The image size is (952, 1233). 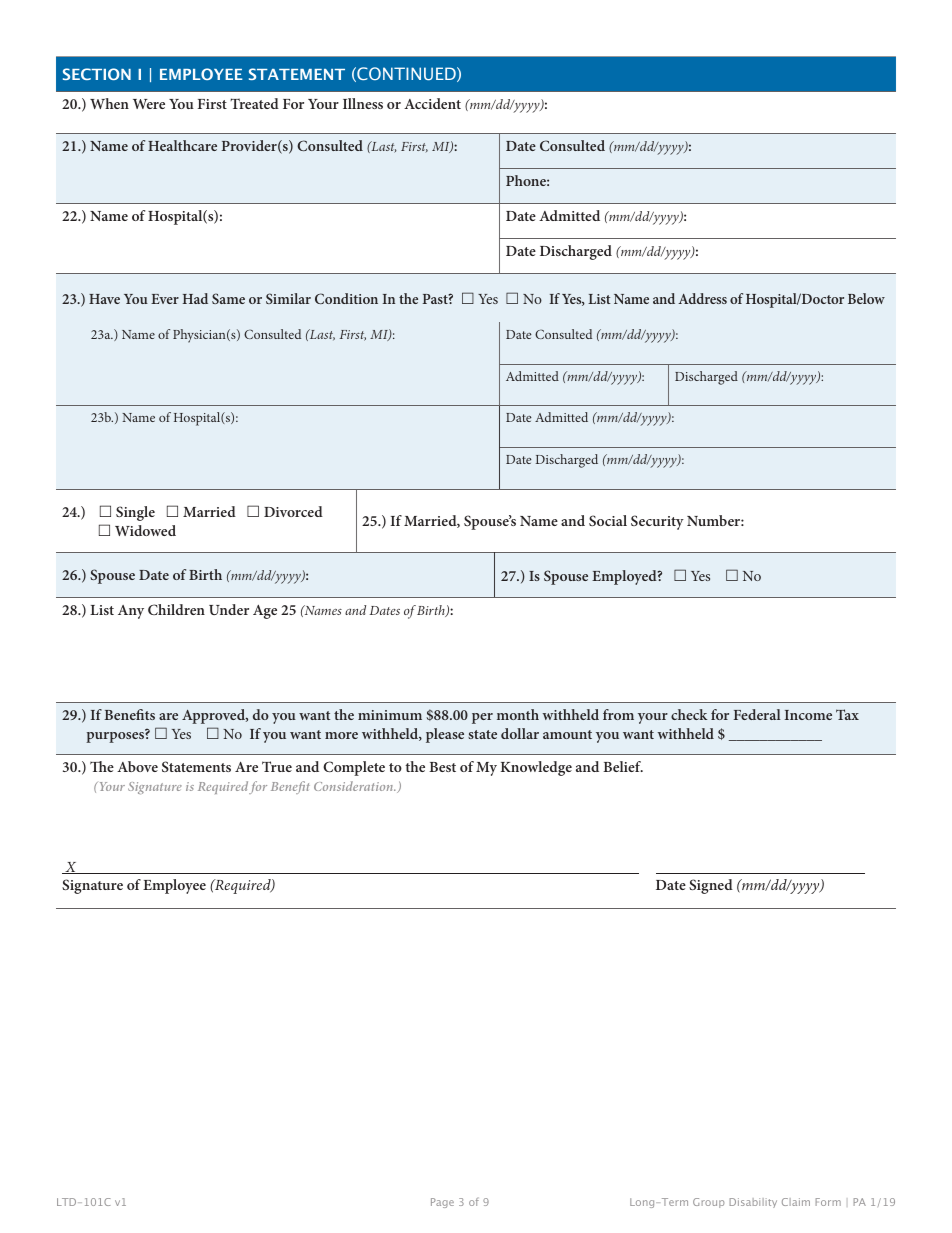 I want to click on Signed, so click(x=711, y=886).
